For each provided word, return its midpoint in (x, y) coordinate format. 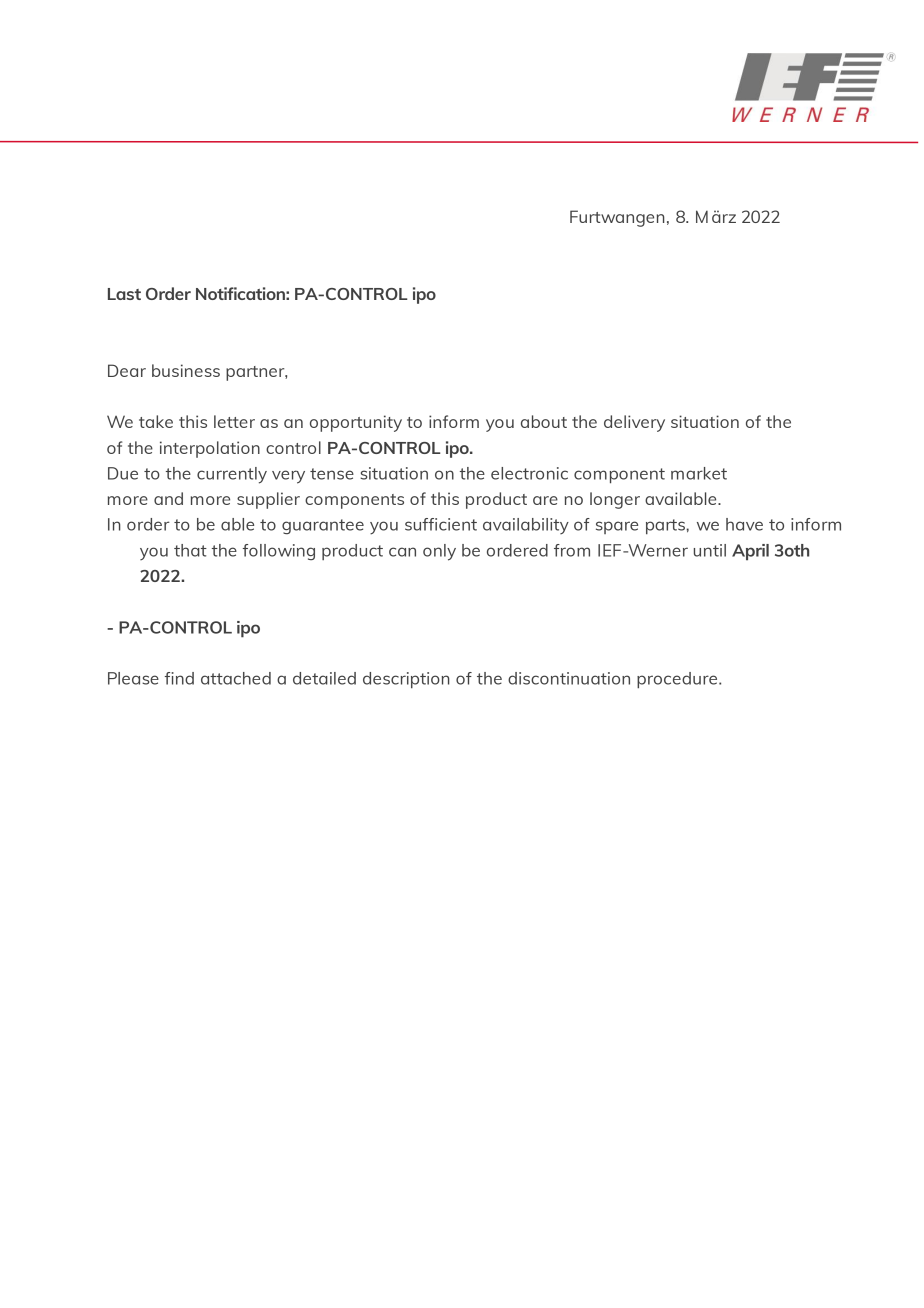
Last (124, 294)
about (544, 421)
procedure (678, 680)
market (699, 473)
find (179, 678)
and (168, 498)
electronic (529, 473)
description (406, 680)
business (186, 370)
